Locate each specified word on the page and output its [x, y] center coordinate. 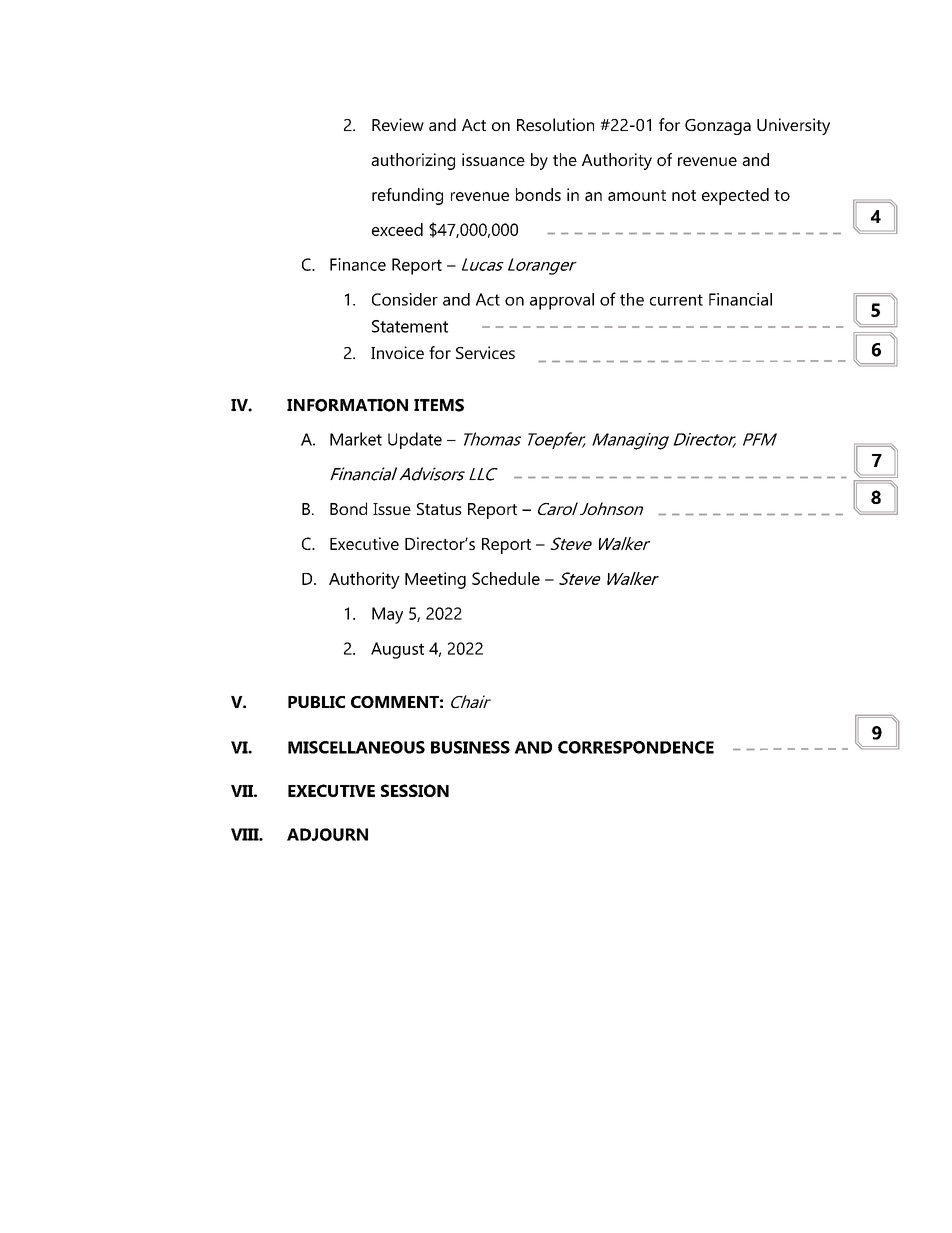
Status [439, 509]
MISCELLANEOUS [356, 747]
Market [356, 439]
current [676, 300]
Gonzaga [718, 127]
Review [398, 124]
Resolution [555, 124]
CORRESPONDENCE [636, 747]
